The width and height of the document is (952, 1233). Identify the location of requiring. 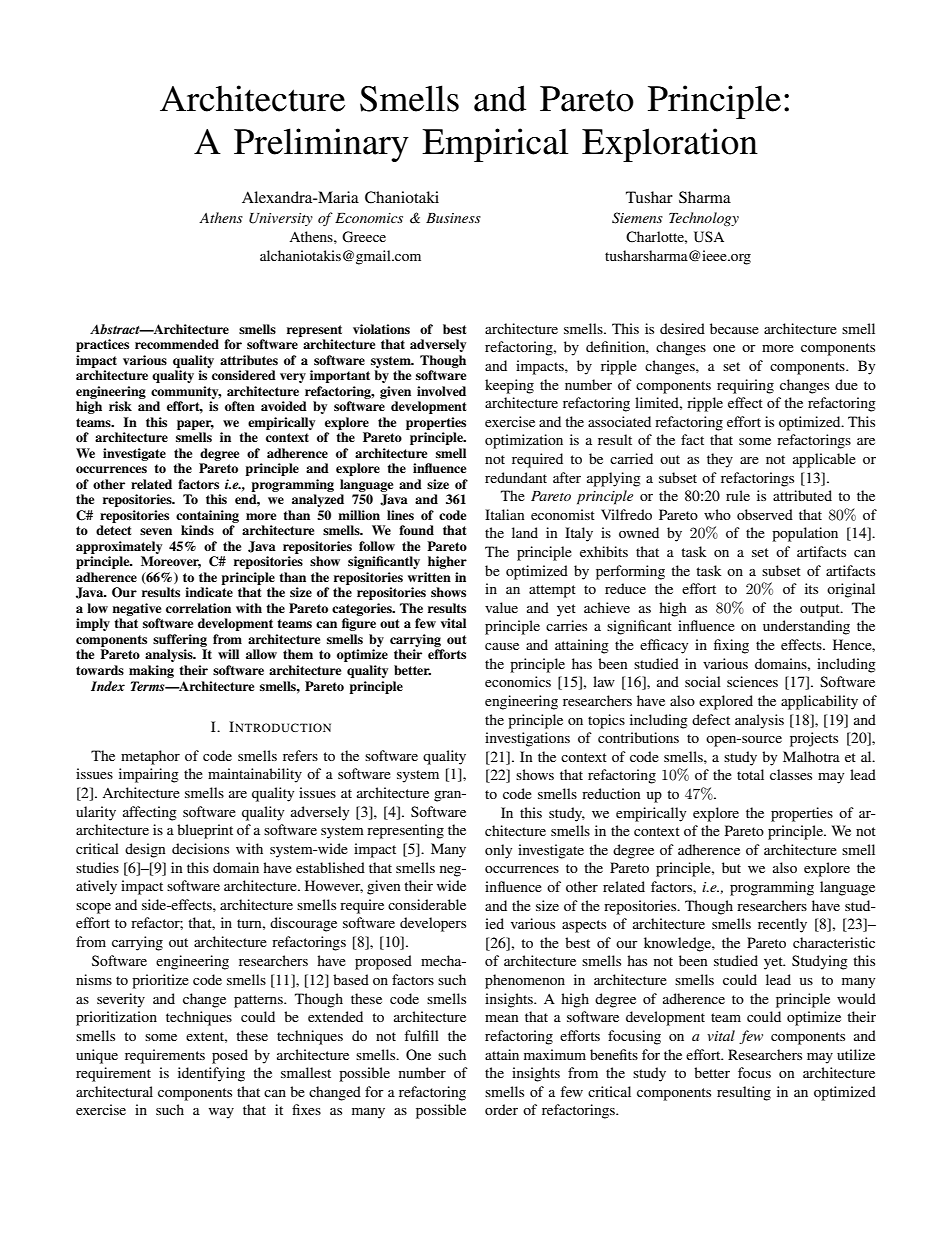
(745, 386).
